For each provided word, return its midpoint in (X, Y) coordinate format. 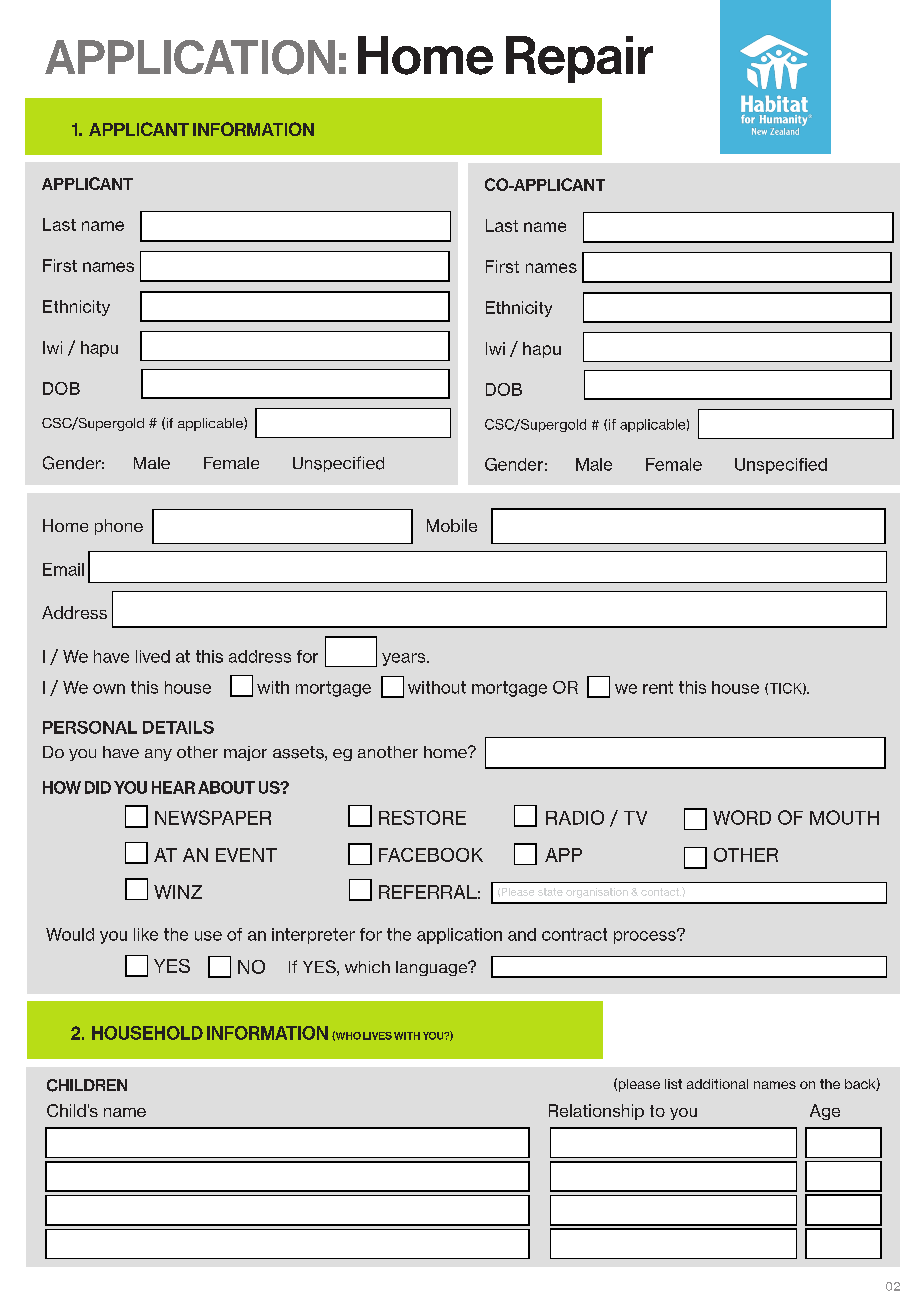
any (158, 755)
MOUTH (844, 817)
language (433, 968)
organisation (597, 893)
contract (574, 934)
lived (153, 656)
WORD (742, 817)
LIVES (377, 1036)
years (405, 659)
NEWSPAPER (213, 817)
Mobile (452, 525)
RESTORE (422, 817)
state (550, 892)
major (245, 753)
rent (658, 687)
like (146, 934)
